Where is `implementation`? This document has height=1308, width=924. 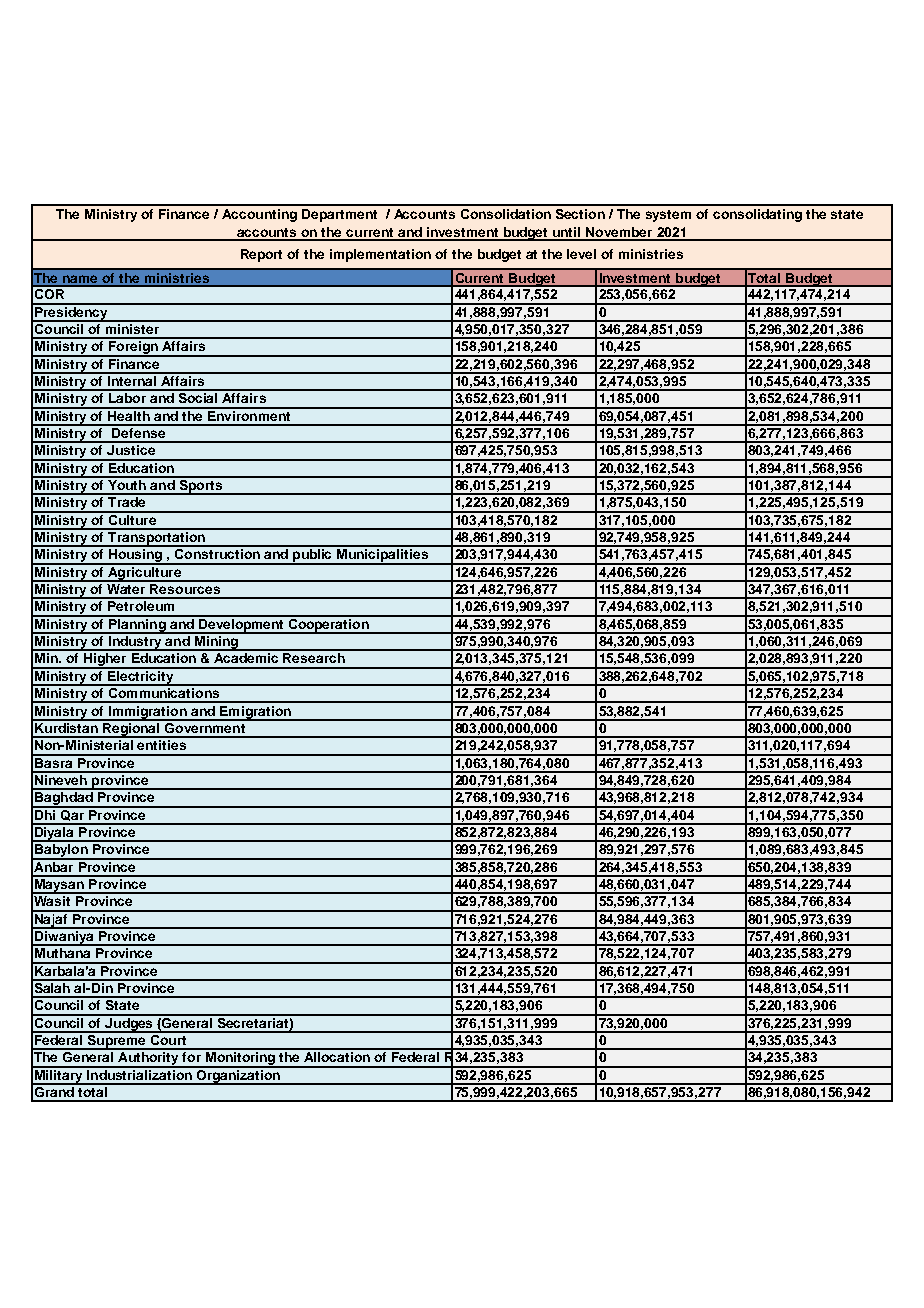 implementation is located at coordinates (380, 255).
